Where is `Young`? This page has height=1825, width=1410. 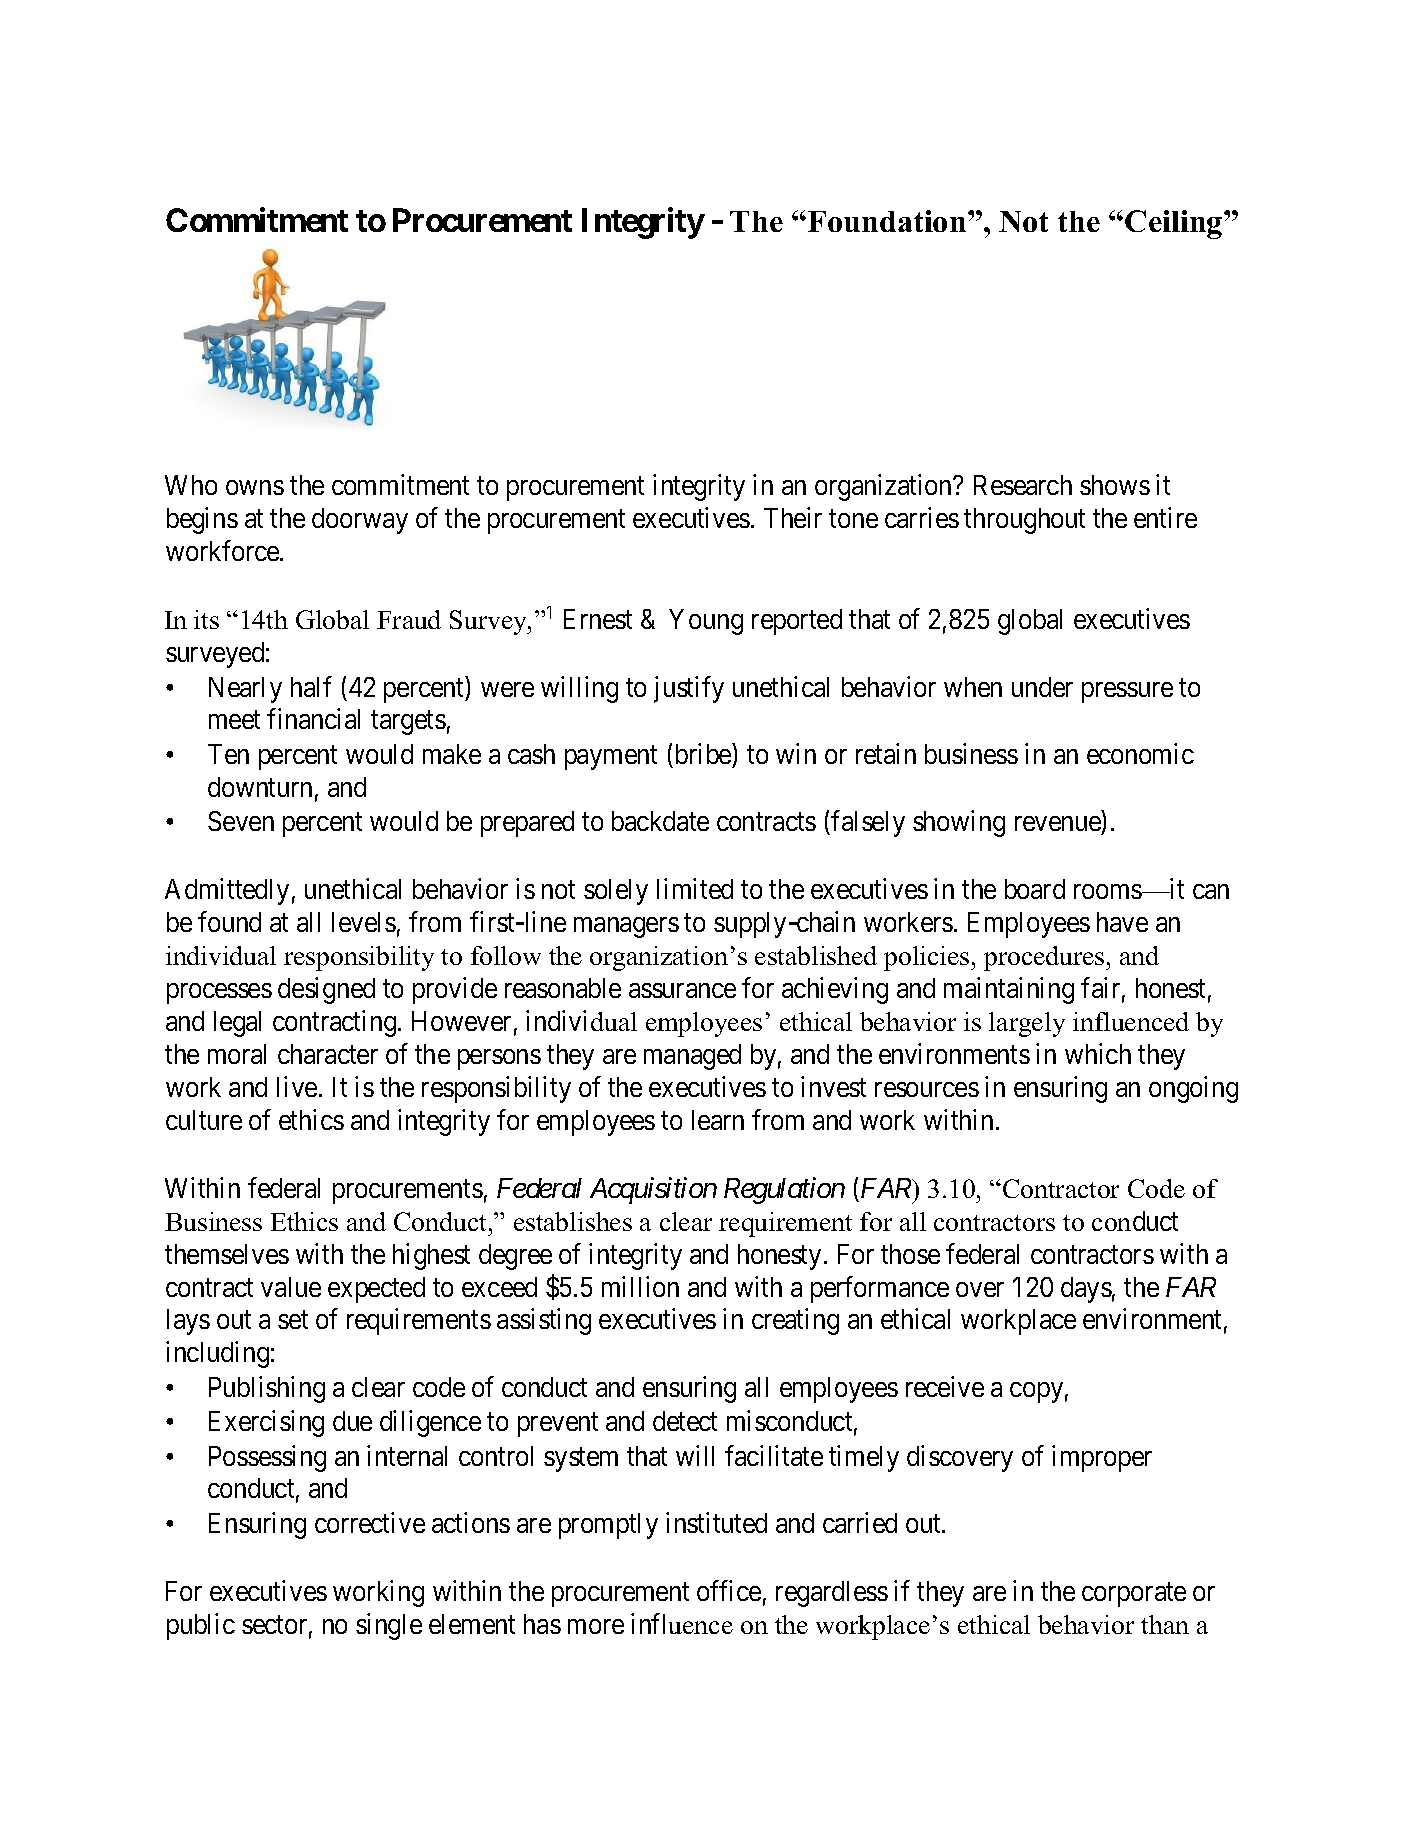 Young is located at coordinates (706, 622).
